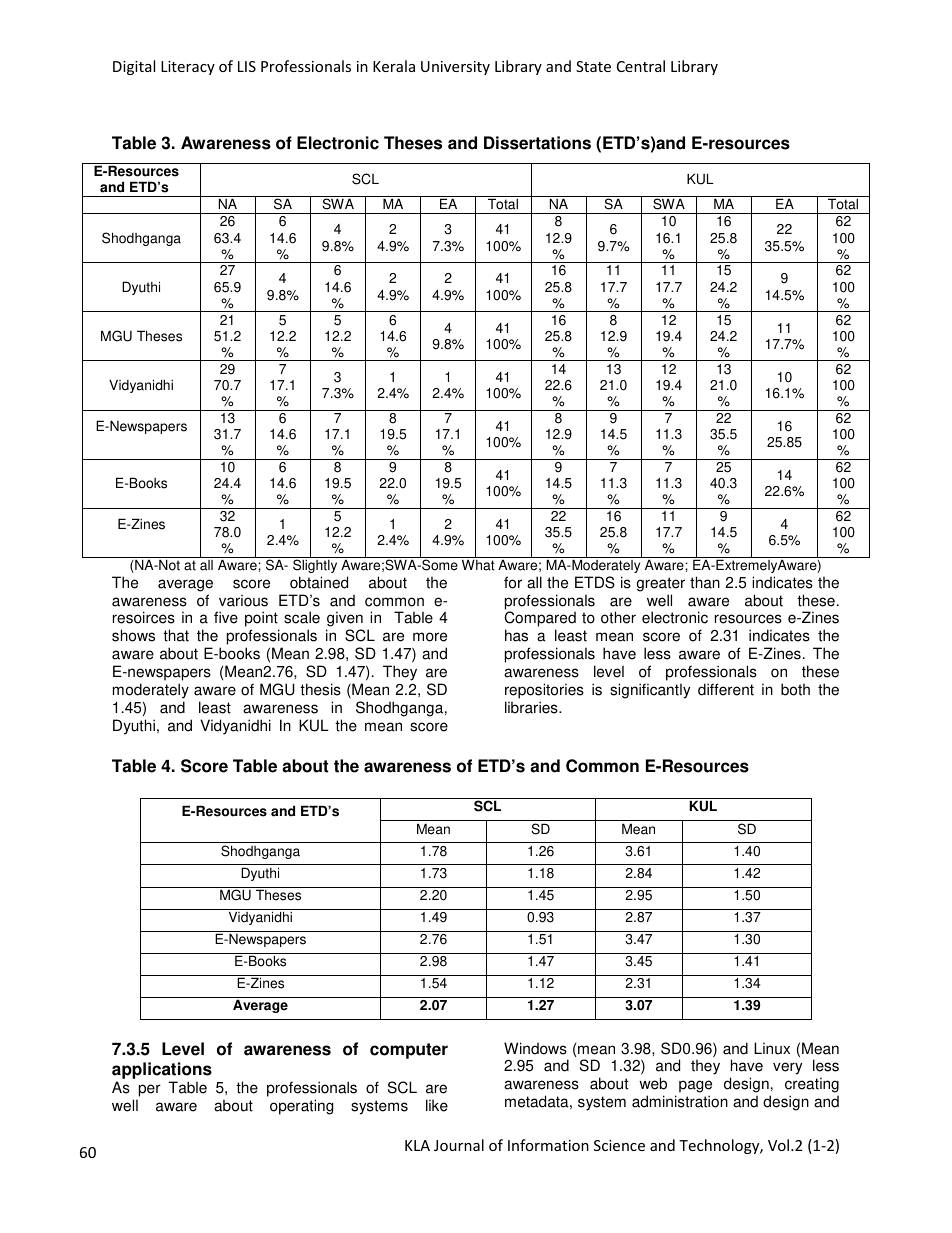 The width and height of the document is (952, 1233). What do you see at coordinates (516, 635) in the document?
I see `has` at bounding box center [516, 635].
